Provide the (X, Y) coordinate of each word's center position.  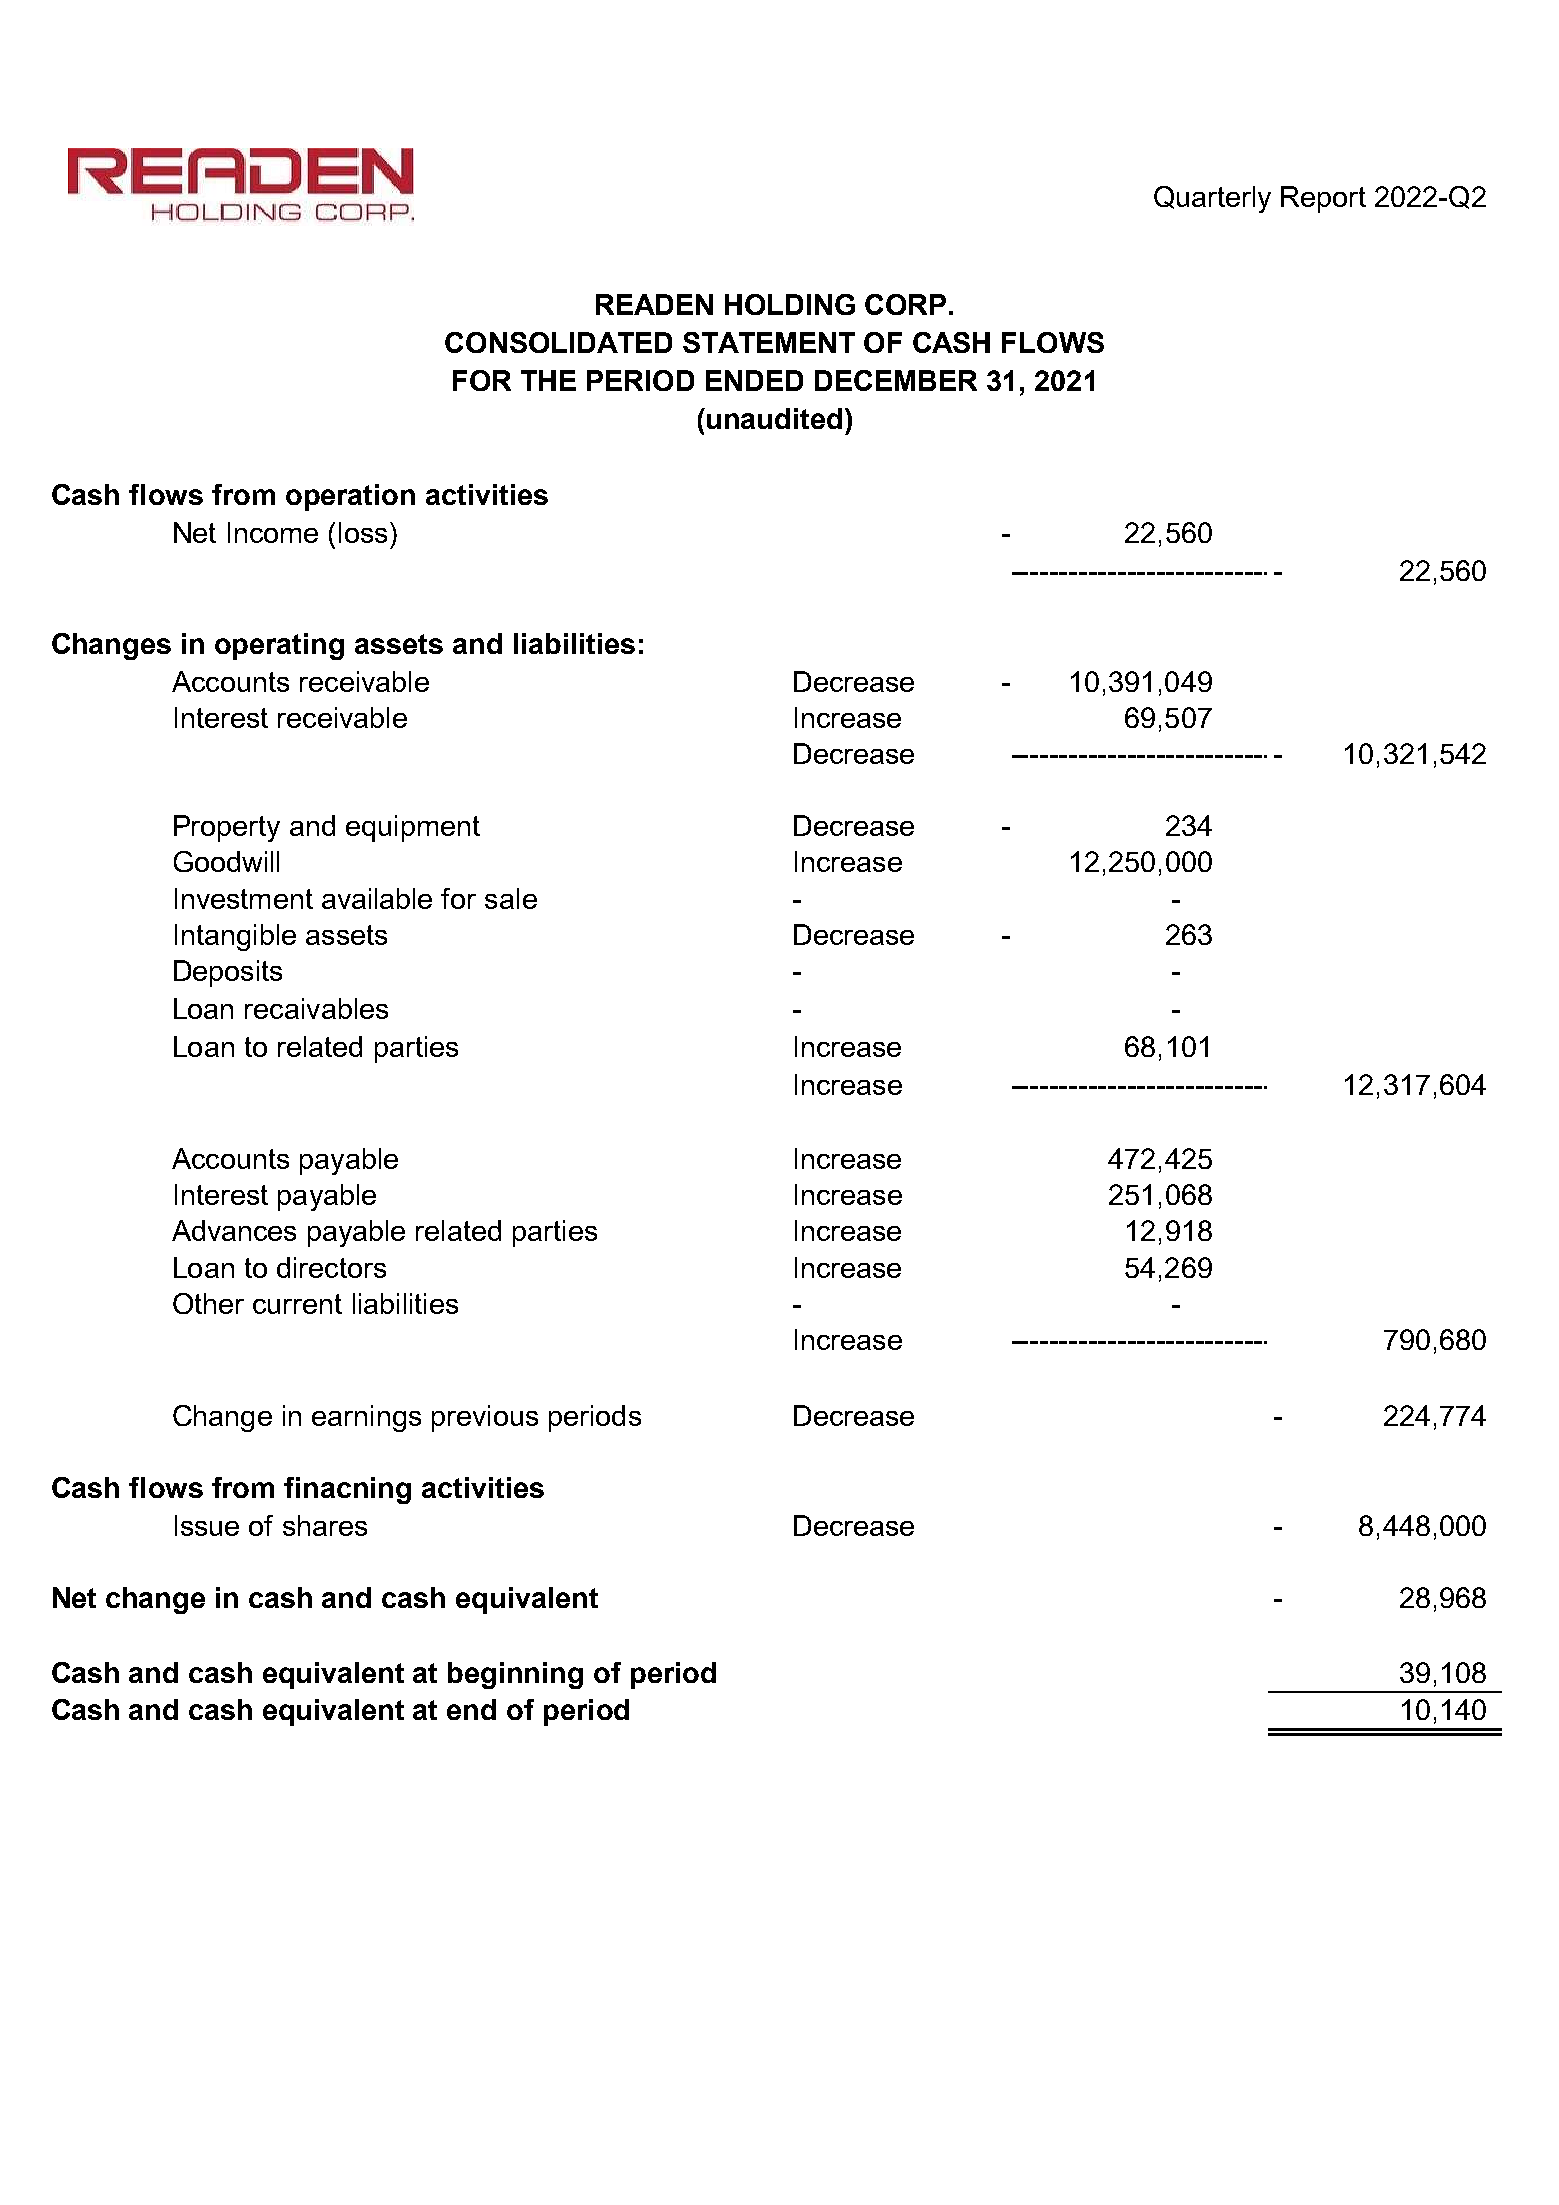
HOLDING (790, 304)
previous (485, 1418)
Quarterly (1212, 199)
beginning (515, 1675)
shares (325, 1525)
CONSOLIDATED (558, 342)
